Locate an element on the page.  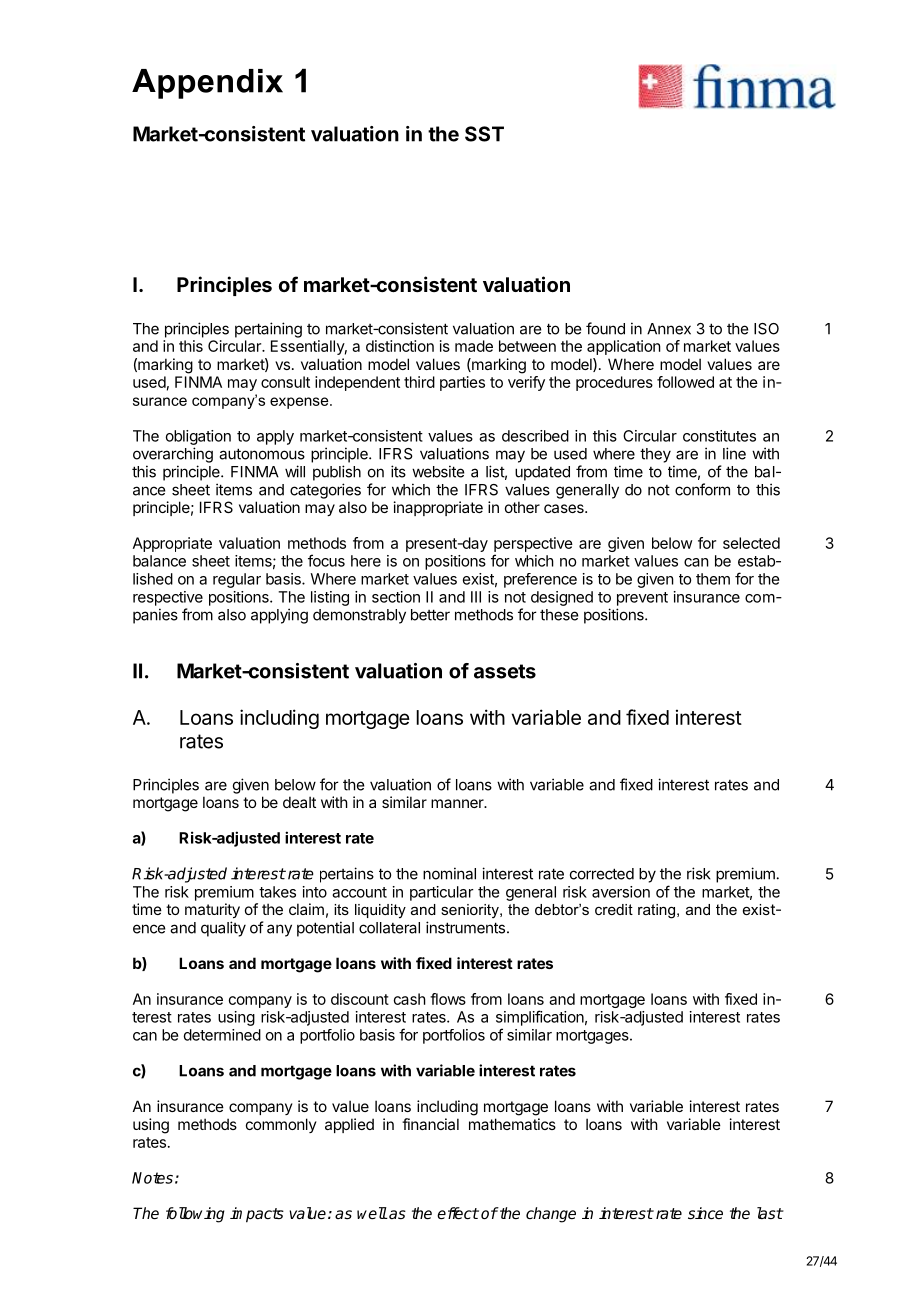
selected is located at coordinates (751, 543).
